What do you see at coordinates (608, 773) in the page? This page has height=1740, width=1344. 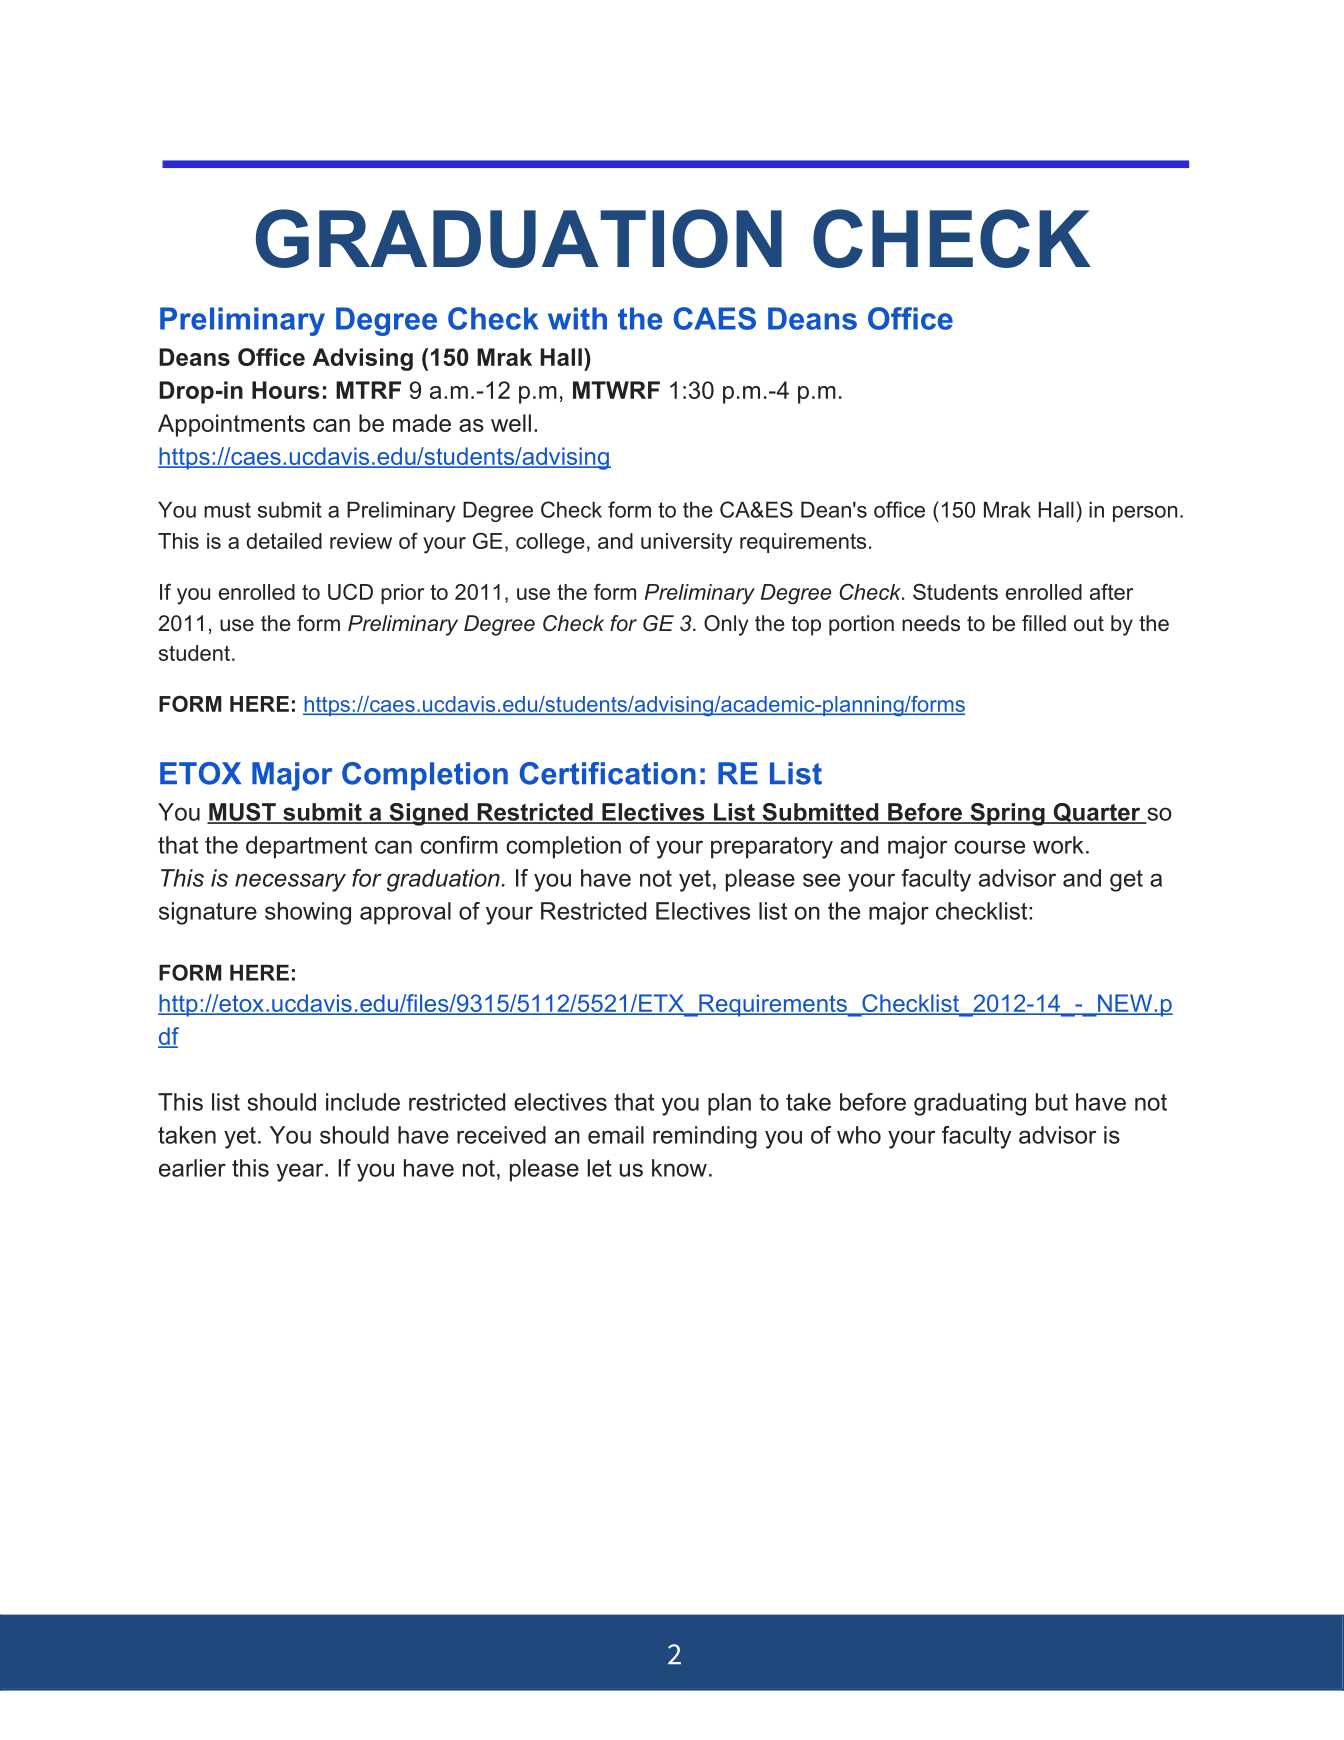 I see `Certification` at bounding box center [608, 773].
